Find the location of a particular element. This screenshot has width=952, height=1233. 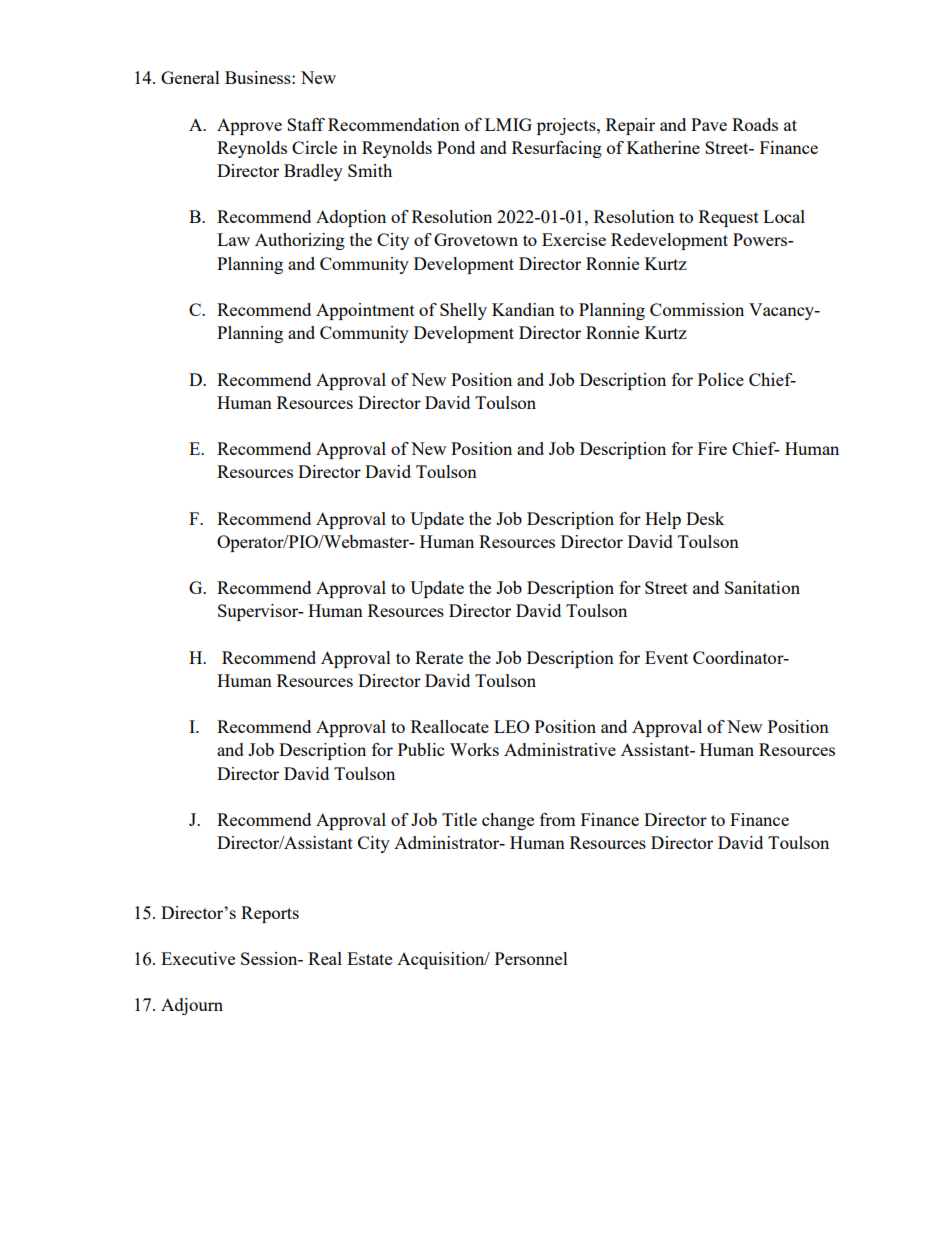

Shelly is located at coordinates (463, 311).
